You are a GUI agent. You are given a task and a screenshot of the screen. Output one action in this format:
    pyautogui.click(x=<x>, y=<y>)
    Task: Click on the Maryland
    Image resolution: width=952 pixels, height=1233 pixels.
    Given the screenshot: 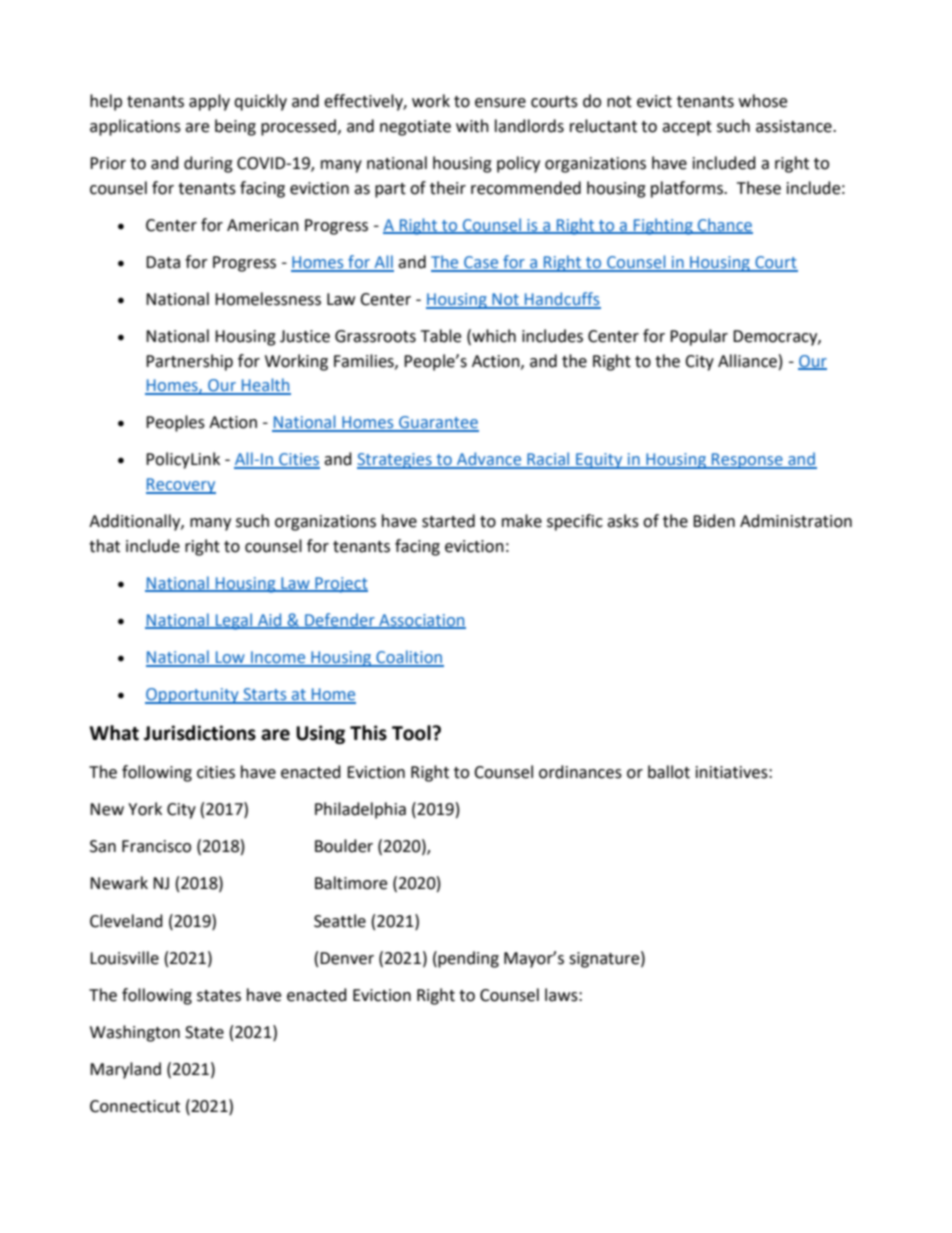 What is the action you would take?
    pyautogui.click(x=125, y=1070)
